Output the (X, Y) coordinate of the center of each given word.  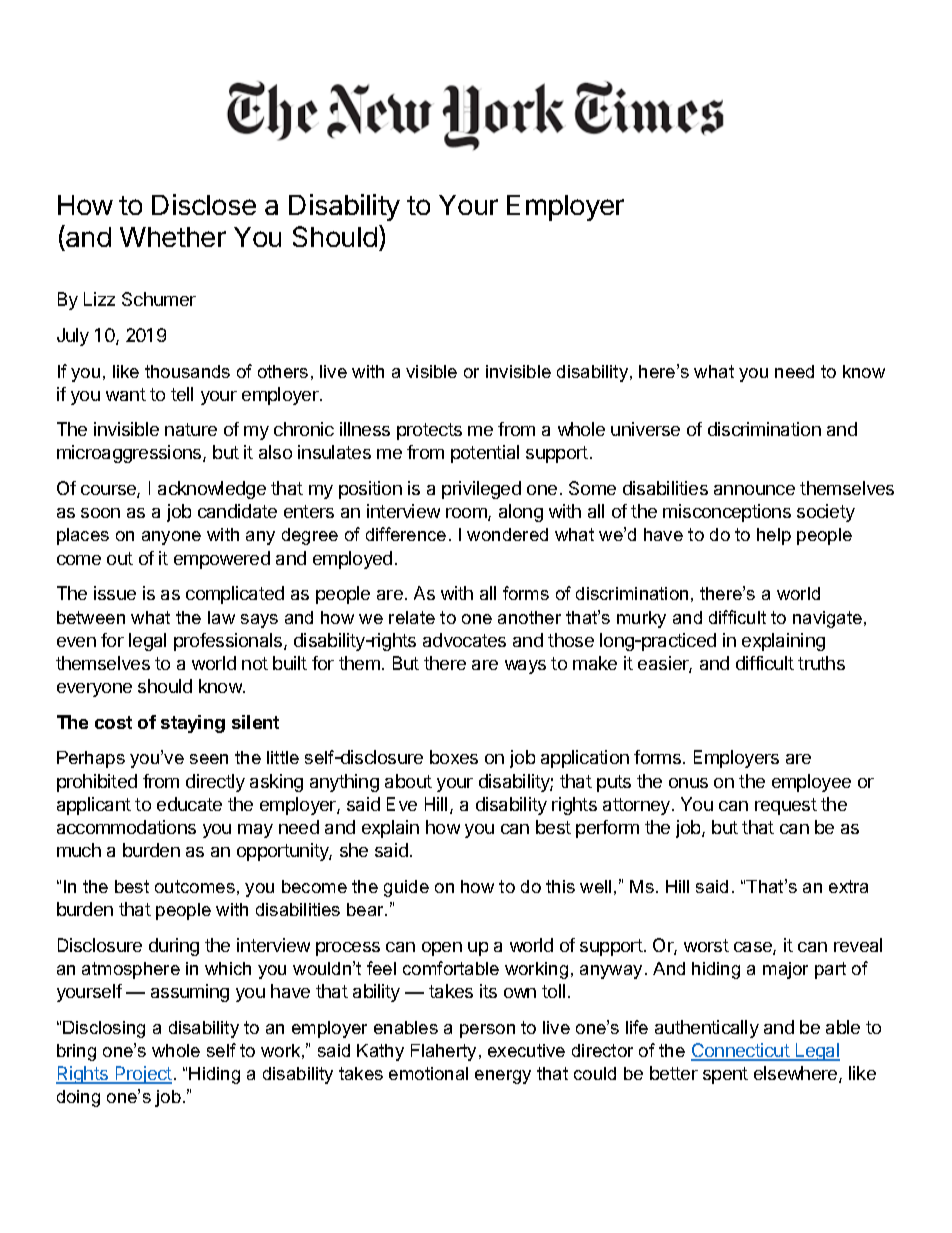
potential (485, 454)
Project (142, 1075)
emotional (428, 1073)
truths (821, 663)
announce (754, 490)
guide (406, 888)
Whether (173, 237)
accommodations (126, 827)
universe (645, 429)
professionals (229, 642)
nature (191, 429)
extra (848, 886)
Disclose (204, 204)
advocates (464, 640)
